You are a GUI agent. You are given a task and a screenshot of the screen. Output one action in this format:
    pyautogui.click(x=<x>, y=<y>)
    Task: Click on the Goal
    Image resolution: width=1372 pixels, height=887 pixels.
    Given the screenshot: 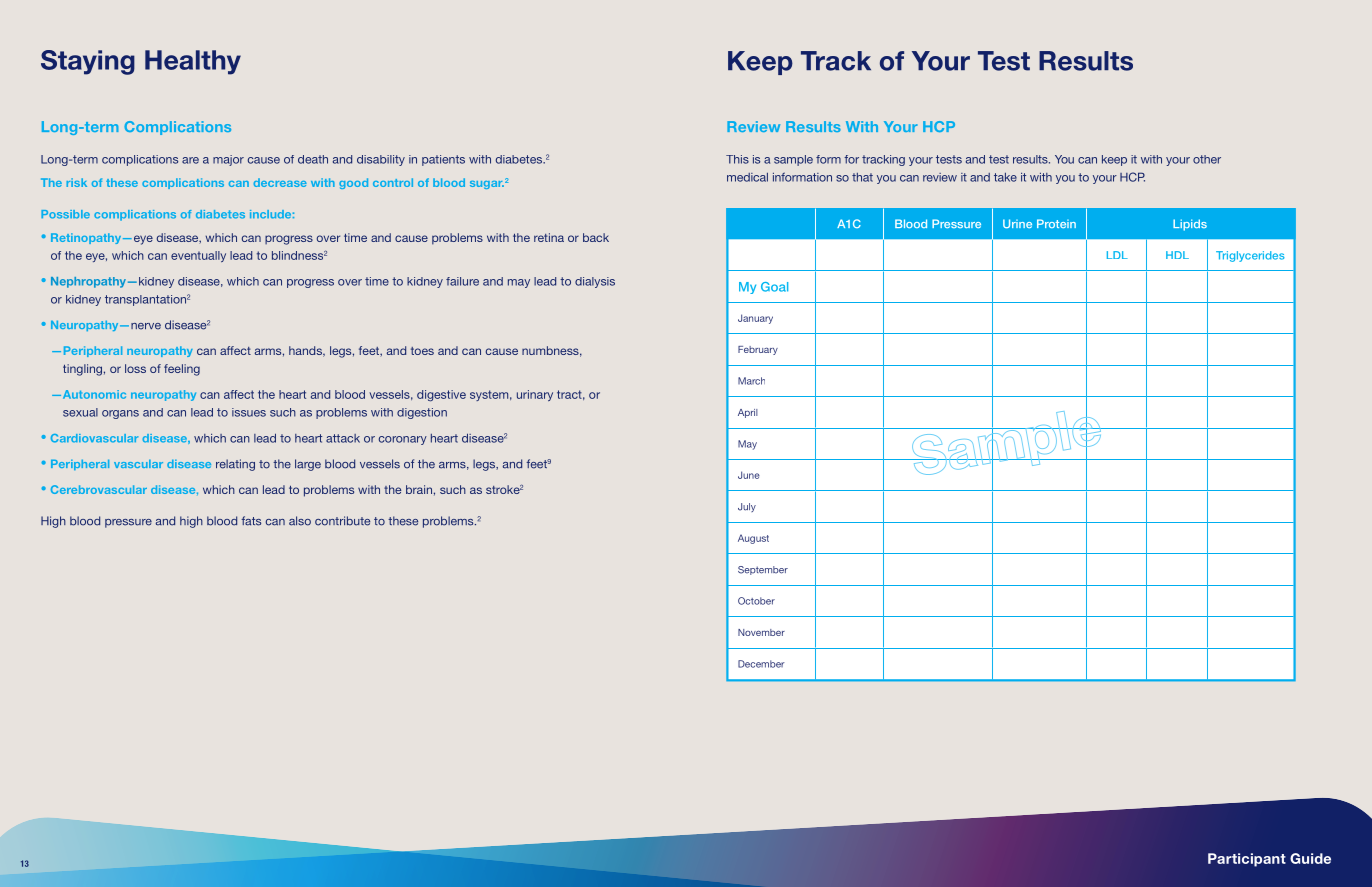 What is the action you would take?
    pyautogui.click(x=774, y=287)
